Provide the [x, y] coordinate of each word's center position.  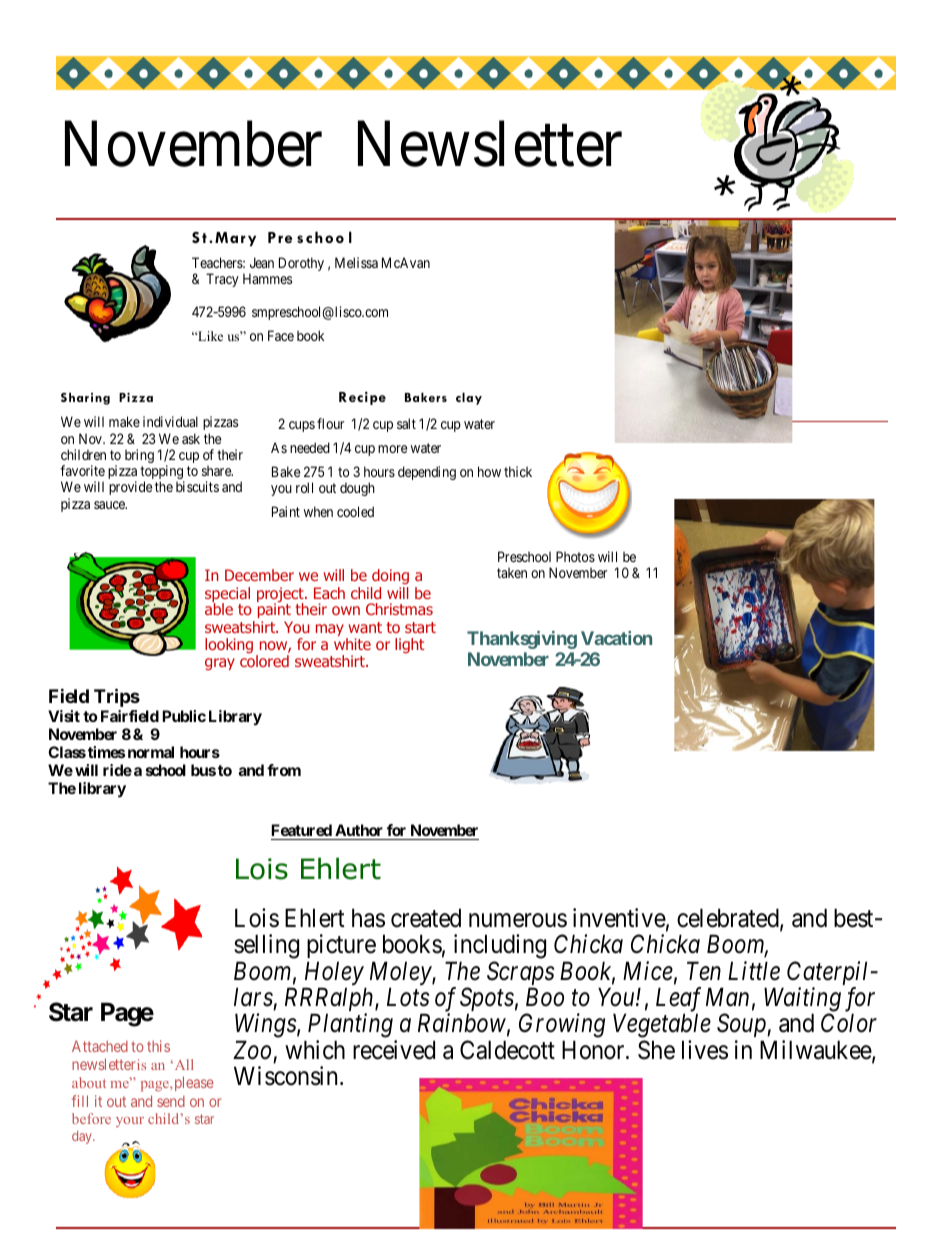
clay [469, 398]
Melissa [356, 262]
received [394, 1050]
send [171, 1101]
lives [705, 1050]
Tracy [222, 280]
